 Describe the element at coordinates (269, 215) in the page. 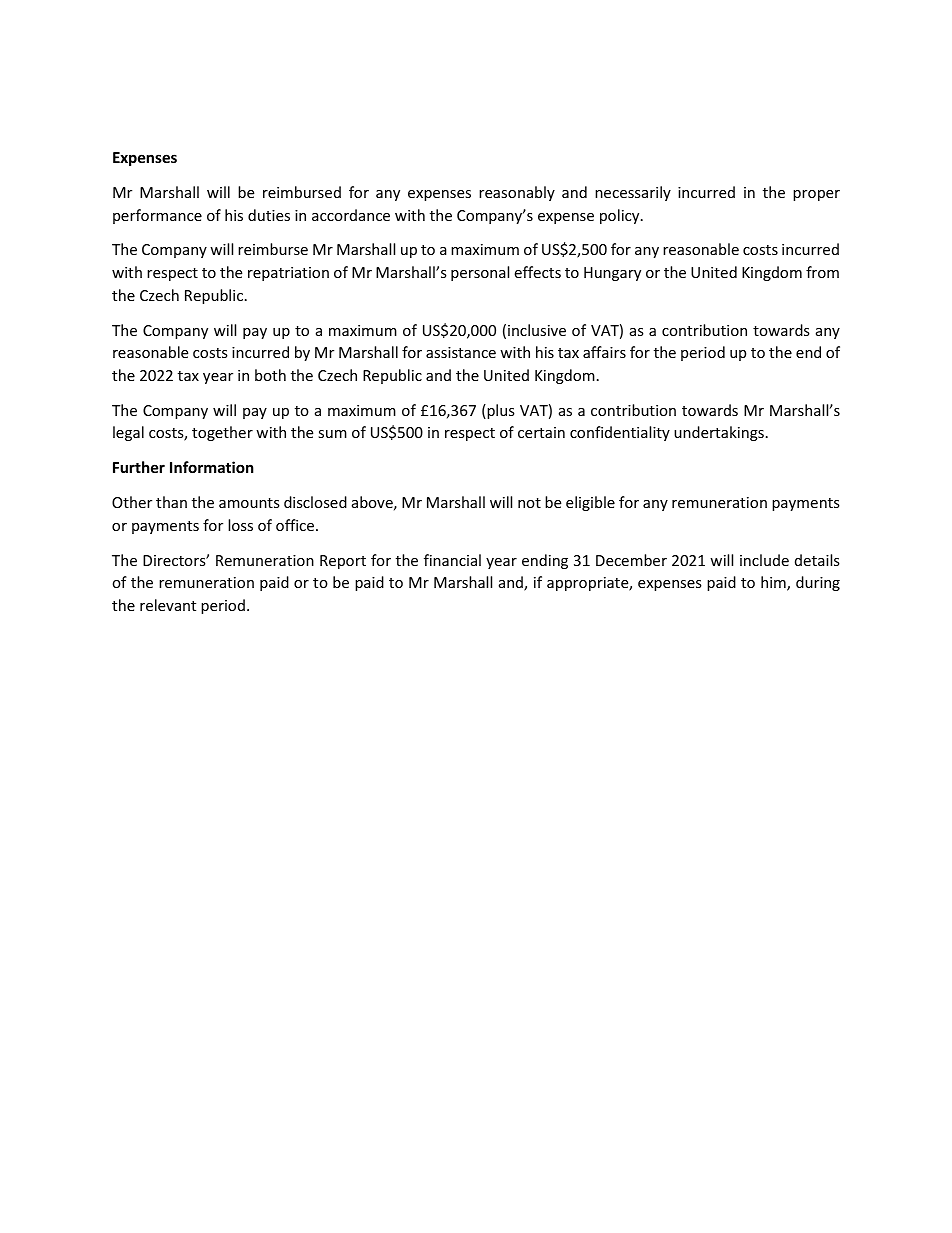

I see `duties` at that location.
